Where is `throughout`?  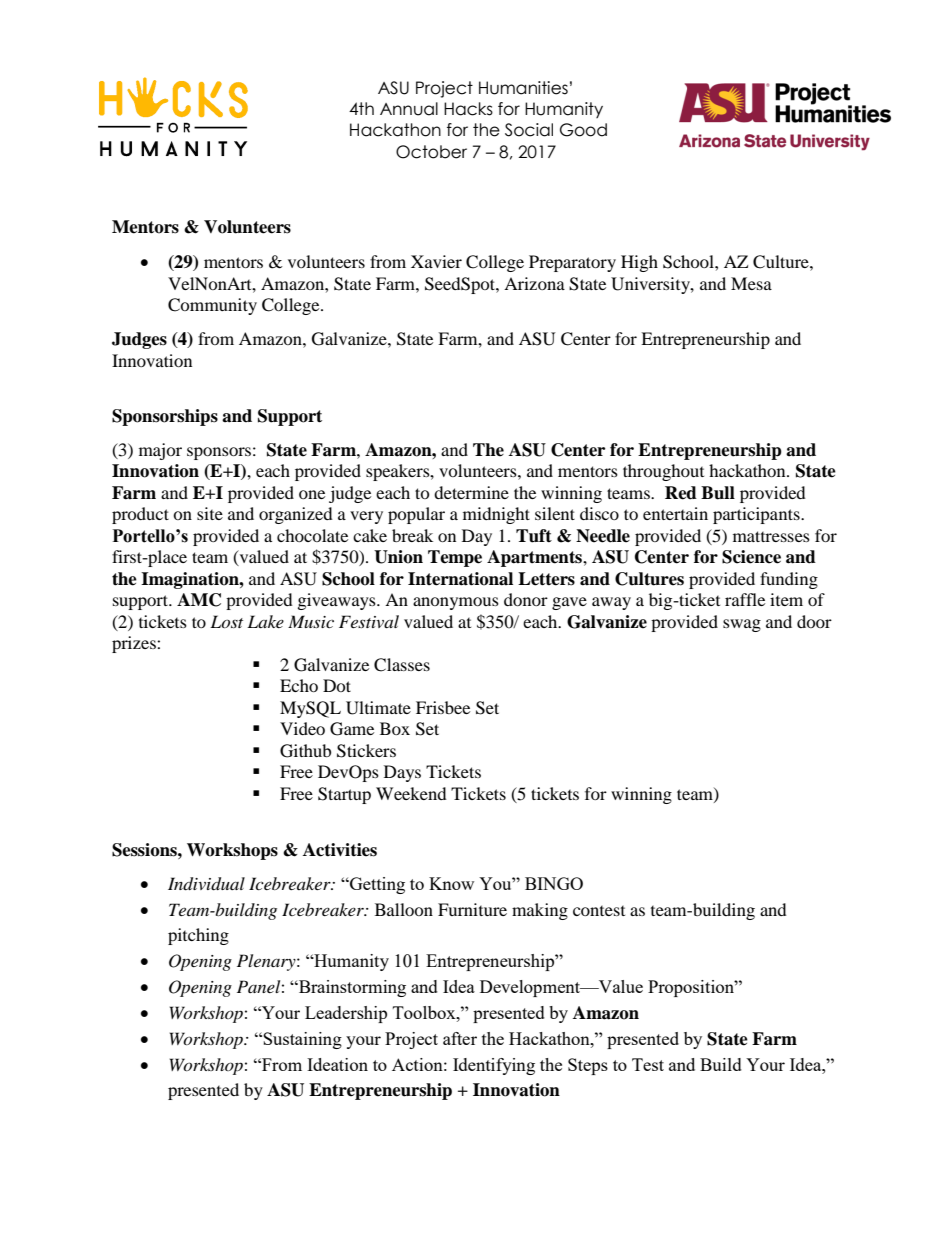
throughout is located at coordinates (663, 472).
